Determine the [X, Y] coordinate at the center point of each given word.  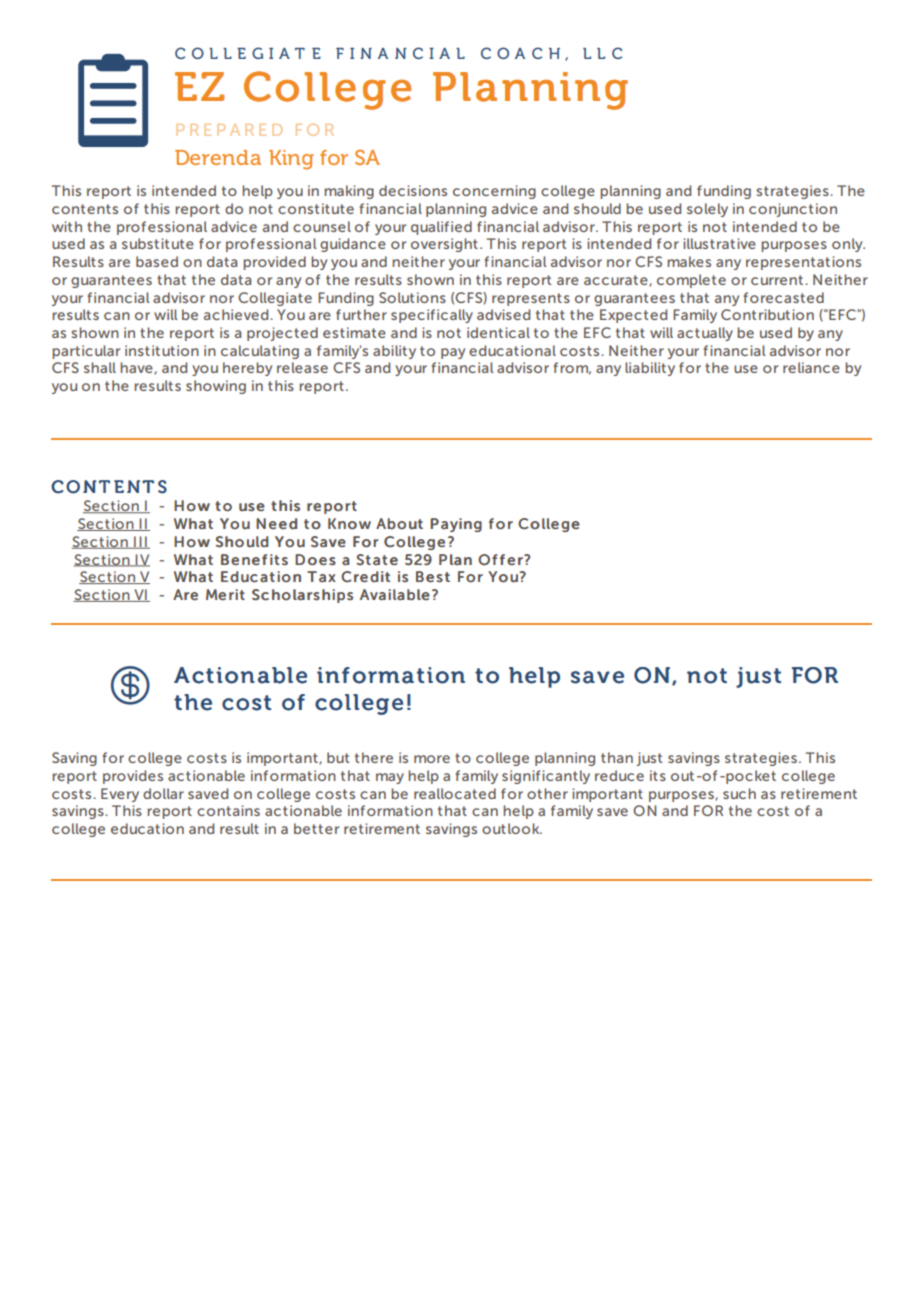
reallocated [455, 793]
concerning [494, 192]
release [302, 367]
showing [216, 387]
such [739, 793]
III [140, 542]
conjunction [793, 210]
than [617, 757]
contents [85, 209]
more [432, 759]
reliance [811, 367]
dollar [163, 793]
